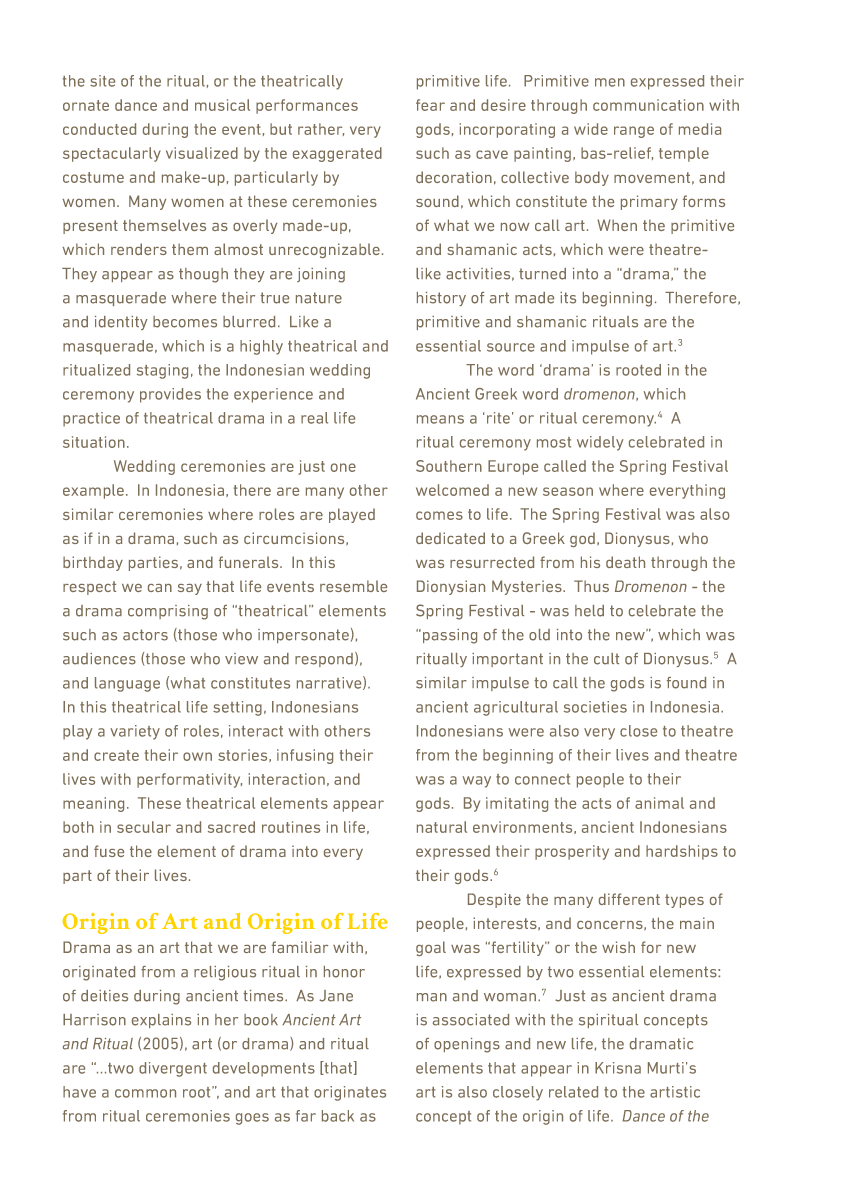 Image resolution: width=841 pixels, height=1194 pixels. I want to click on Thus, so click(591, 586).
